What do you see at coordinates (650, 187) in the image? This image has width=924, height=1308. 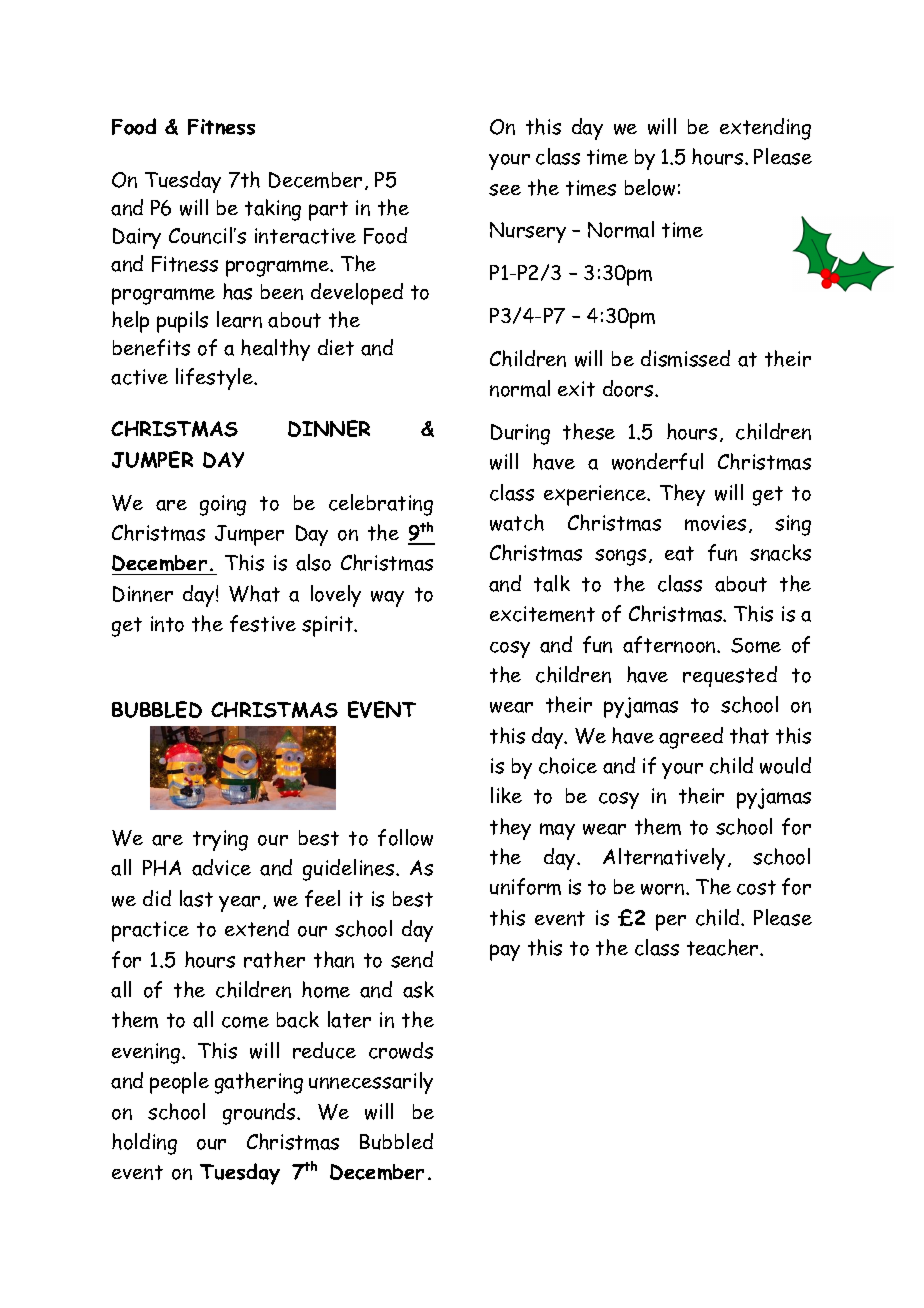 I see `below` at bounding box center [650, 187].
